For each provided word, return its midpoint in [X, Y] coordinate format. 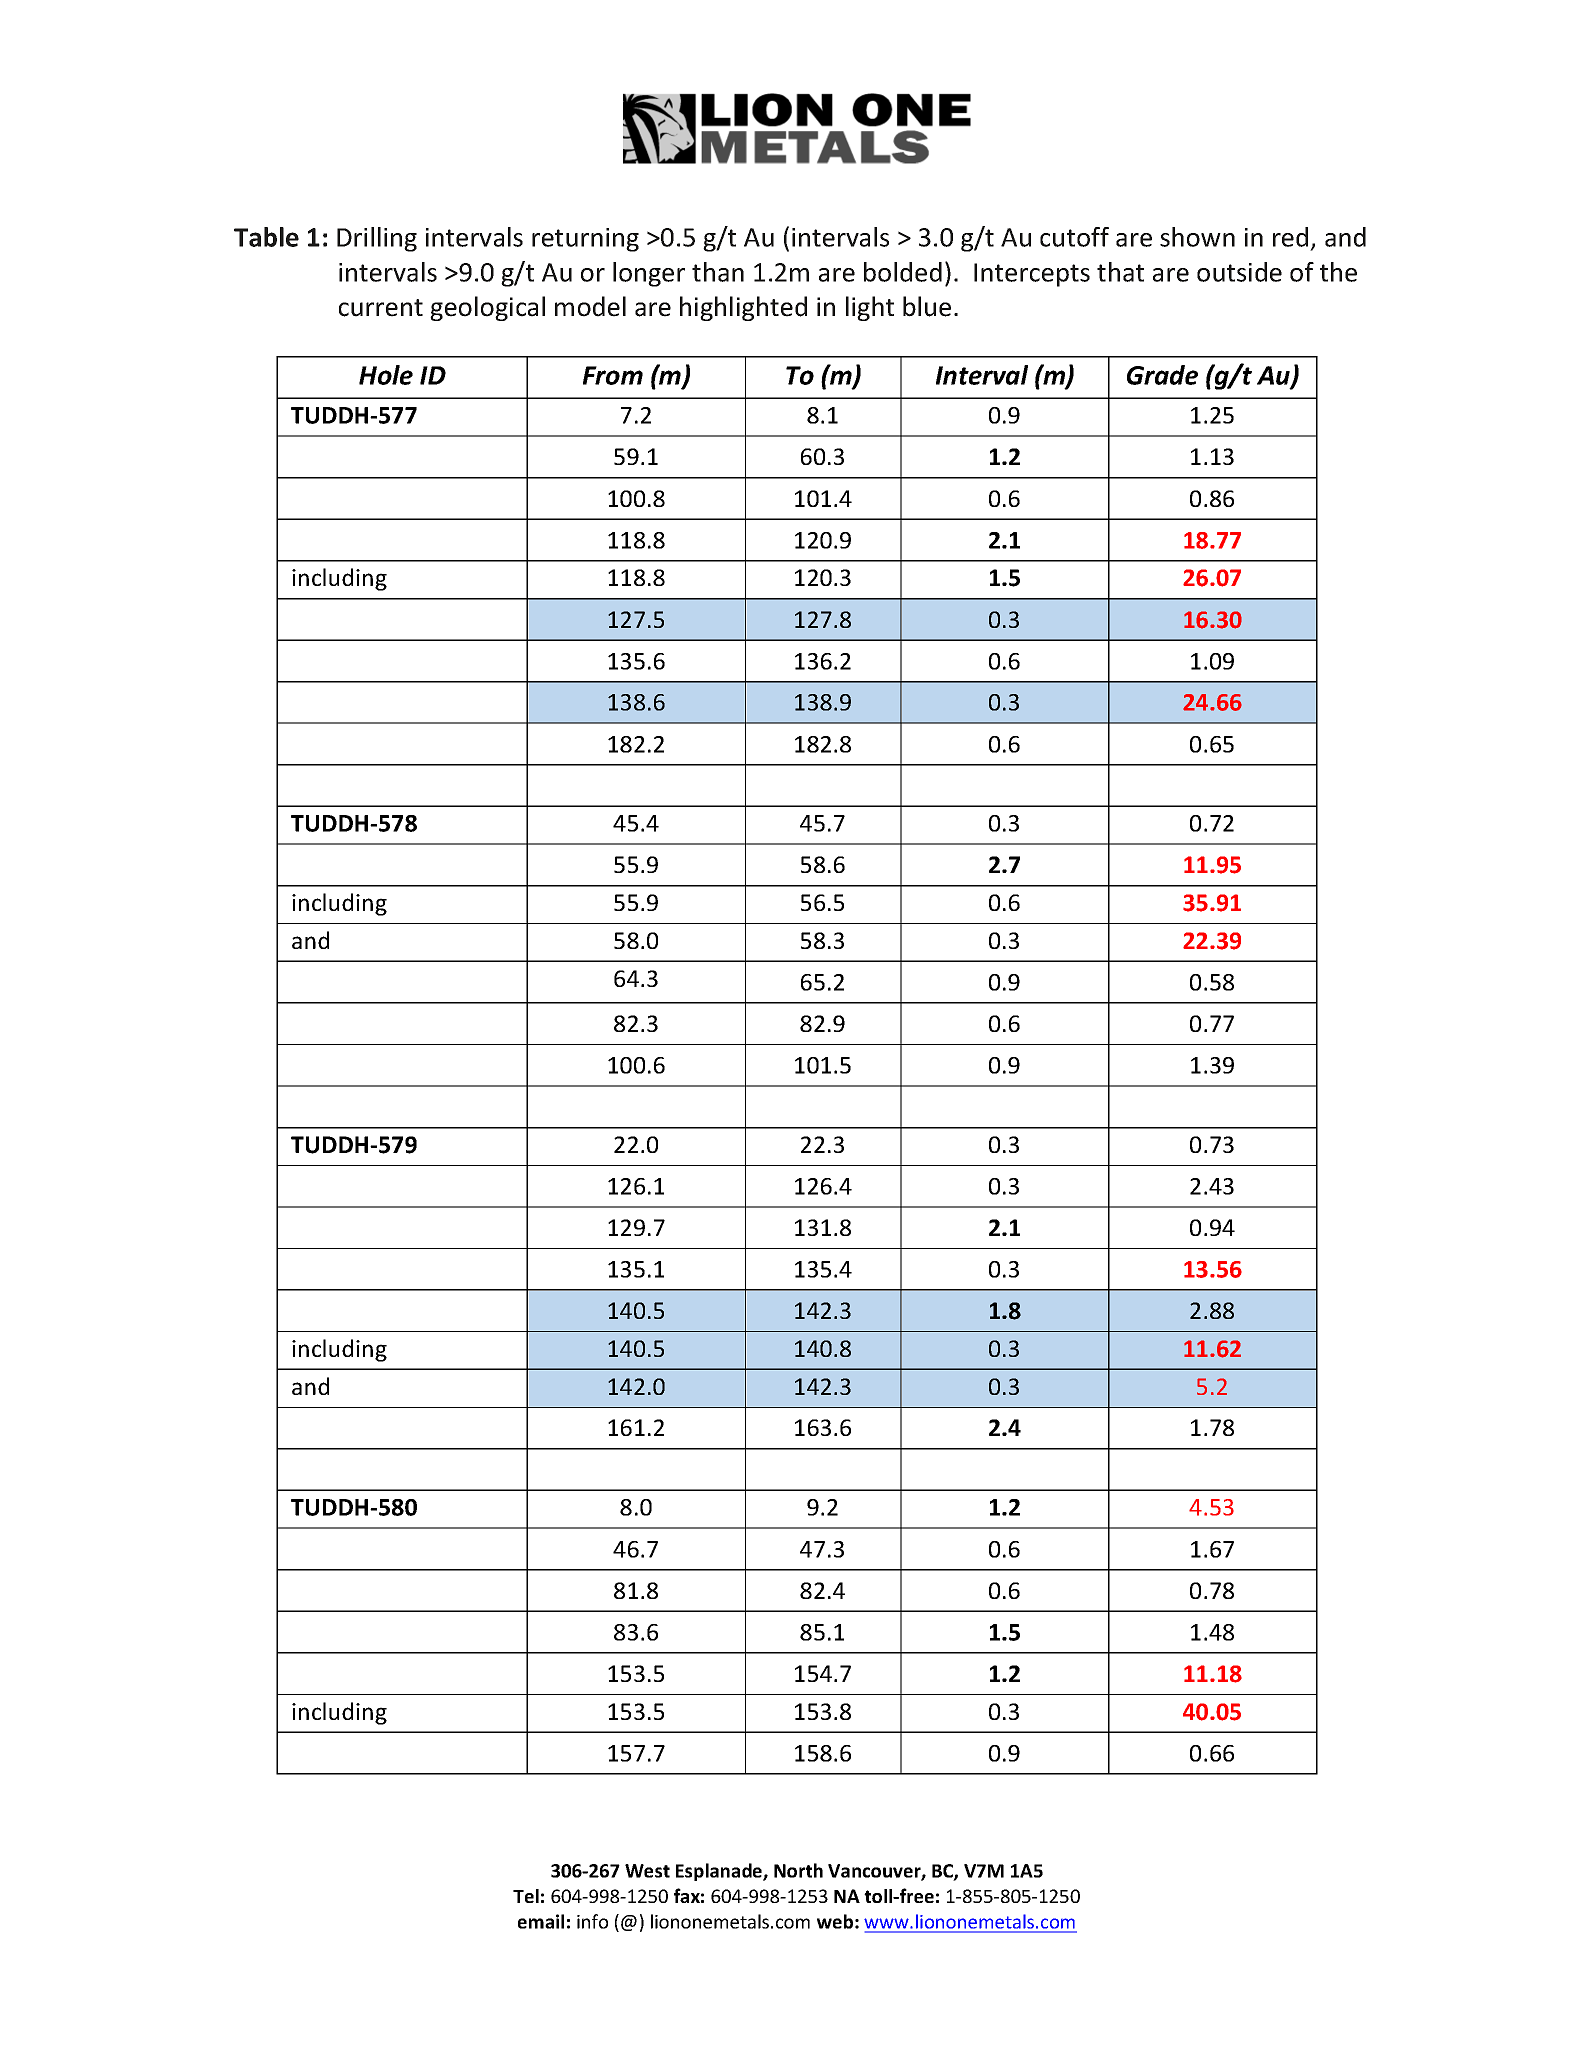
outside [1239, 272]
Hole [386, 375]
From [613, 375]
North [798, 1870]
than [718, 272]
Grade [1162, 375]
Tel [526, 1896]
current [381, 308]
